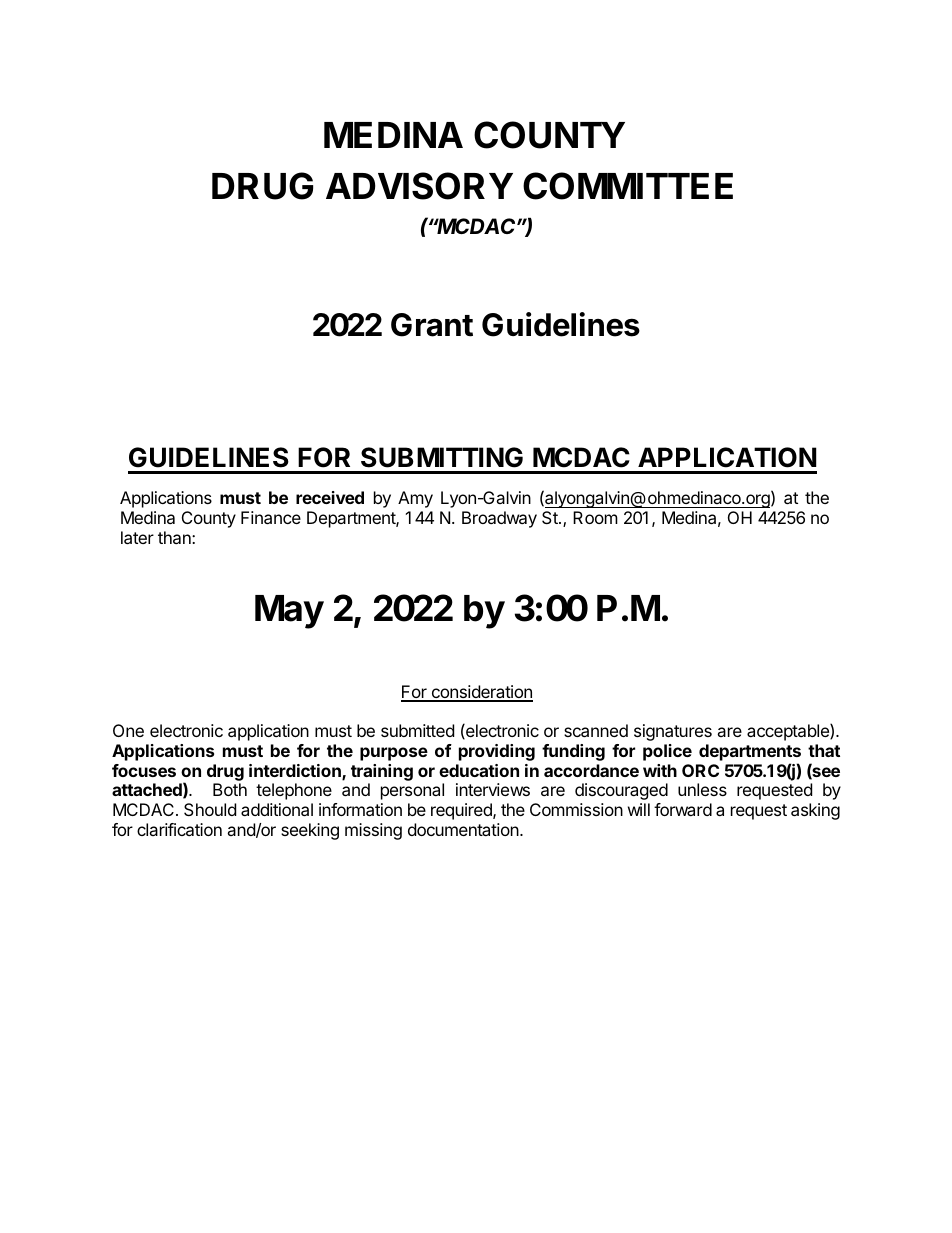  What do you see at coordinates (419, 186) in the image?
I see `ADVISORY` at bounding box center [419, 186].
